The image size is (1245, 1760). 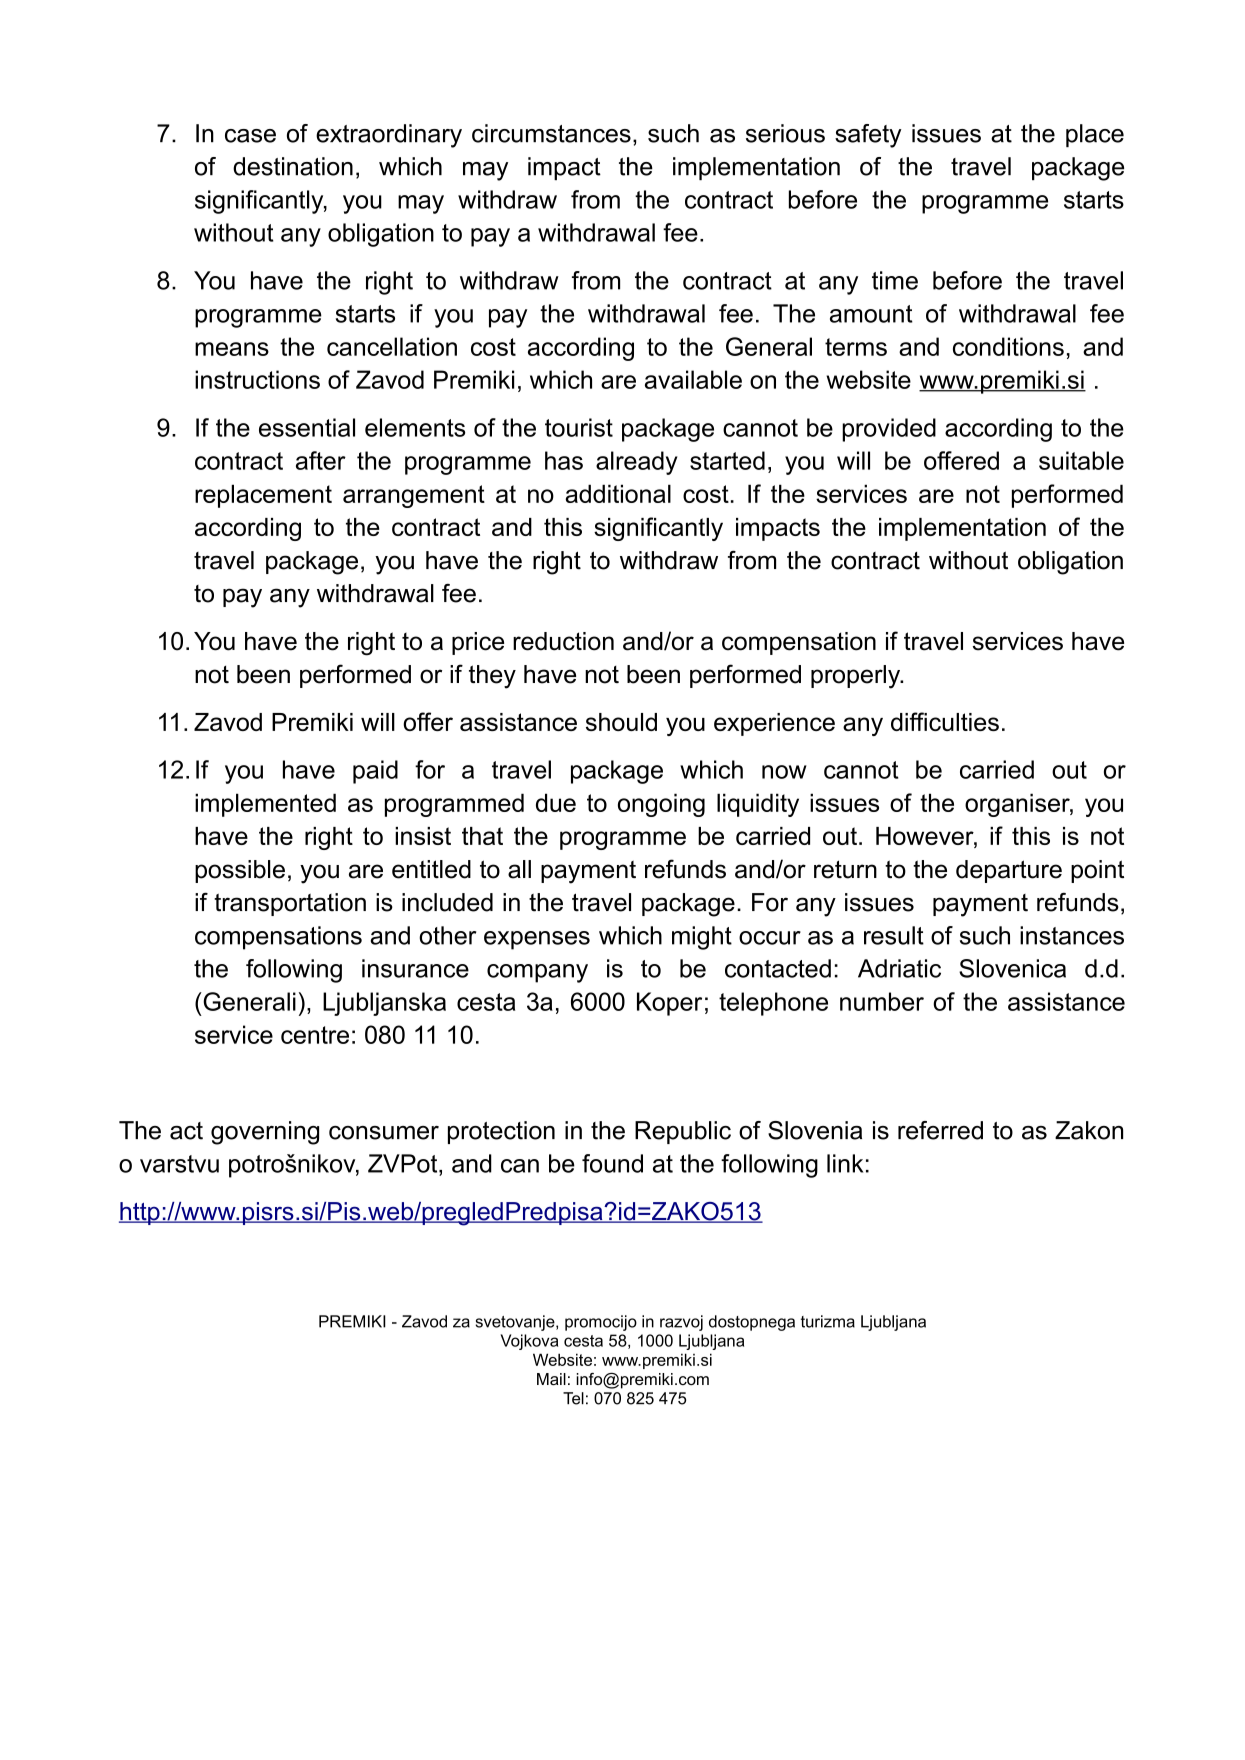 What do you see at coordinates (293, 166) in the document?
I see `destination` at bounding box center [293, 166].
